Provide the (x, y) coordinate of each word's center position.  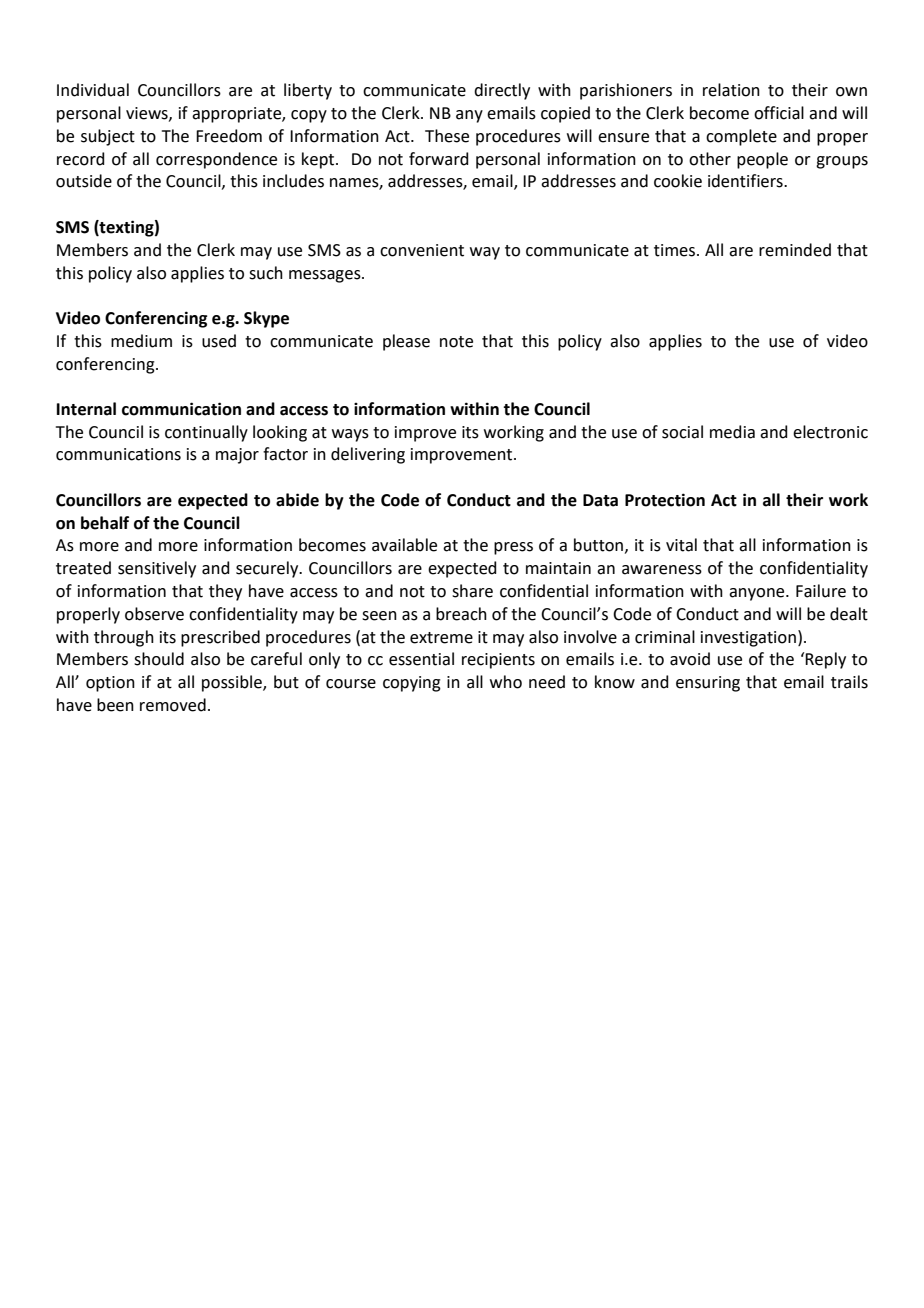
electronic (830, 432)
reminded (795, 250)
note (456, 342)
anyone (758, 594)
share (472, 591)
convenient (422, 250)
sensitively (157, 569)
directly (502, 91)
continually (206, 433)
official (779, 113)
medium (141, 341)
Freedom (229, 136)
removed (173, 705)
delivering (368, 455)
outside (84, 181)
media (732, 432)
